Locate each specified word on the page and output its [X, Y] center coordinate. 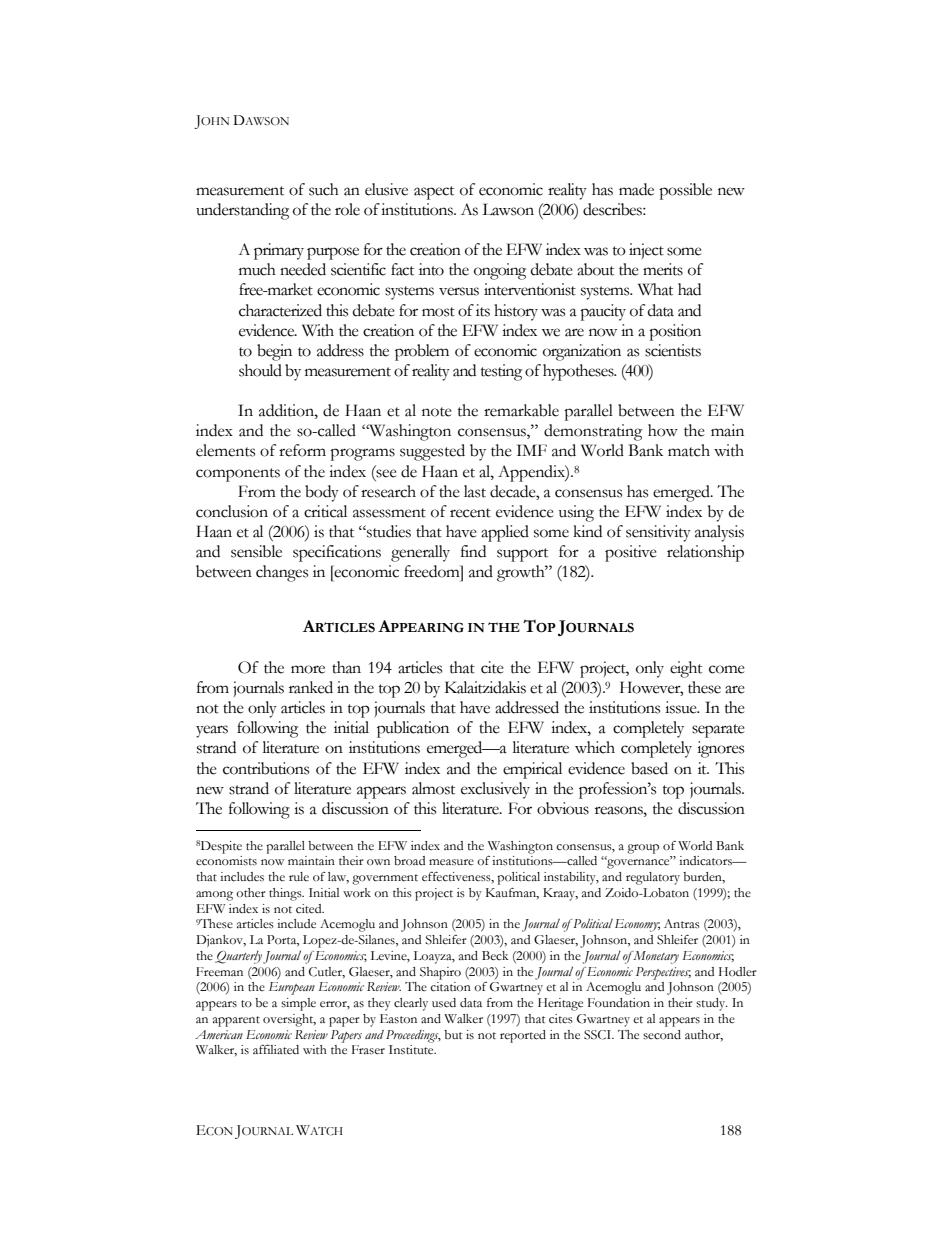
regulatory [653, 878]
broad [409, 861]
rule [299, 877]
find [473, 551]
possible [685, 191]
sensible [256, 551]
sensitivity [658, 533]
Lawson [508, 209]
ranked [311, 687]
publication [413, 729]
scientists [673, 350]
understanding [242, 211]
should [260, 370]
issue [682, 707]
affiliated [276, 1049]
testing [501, 372]
